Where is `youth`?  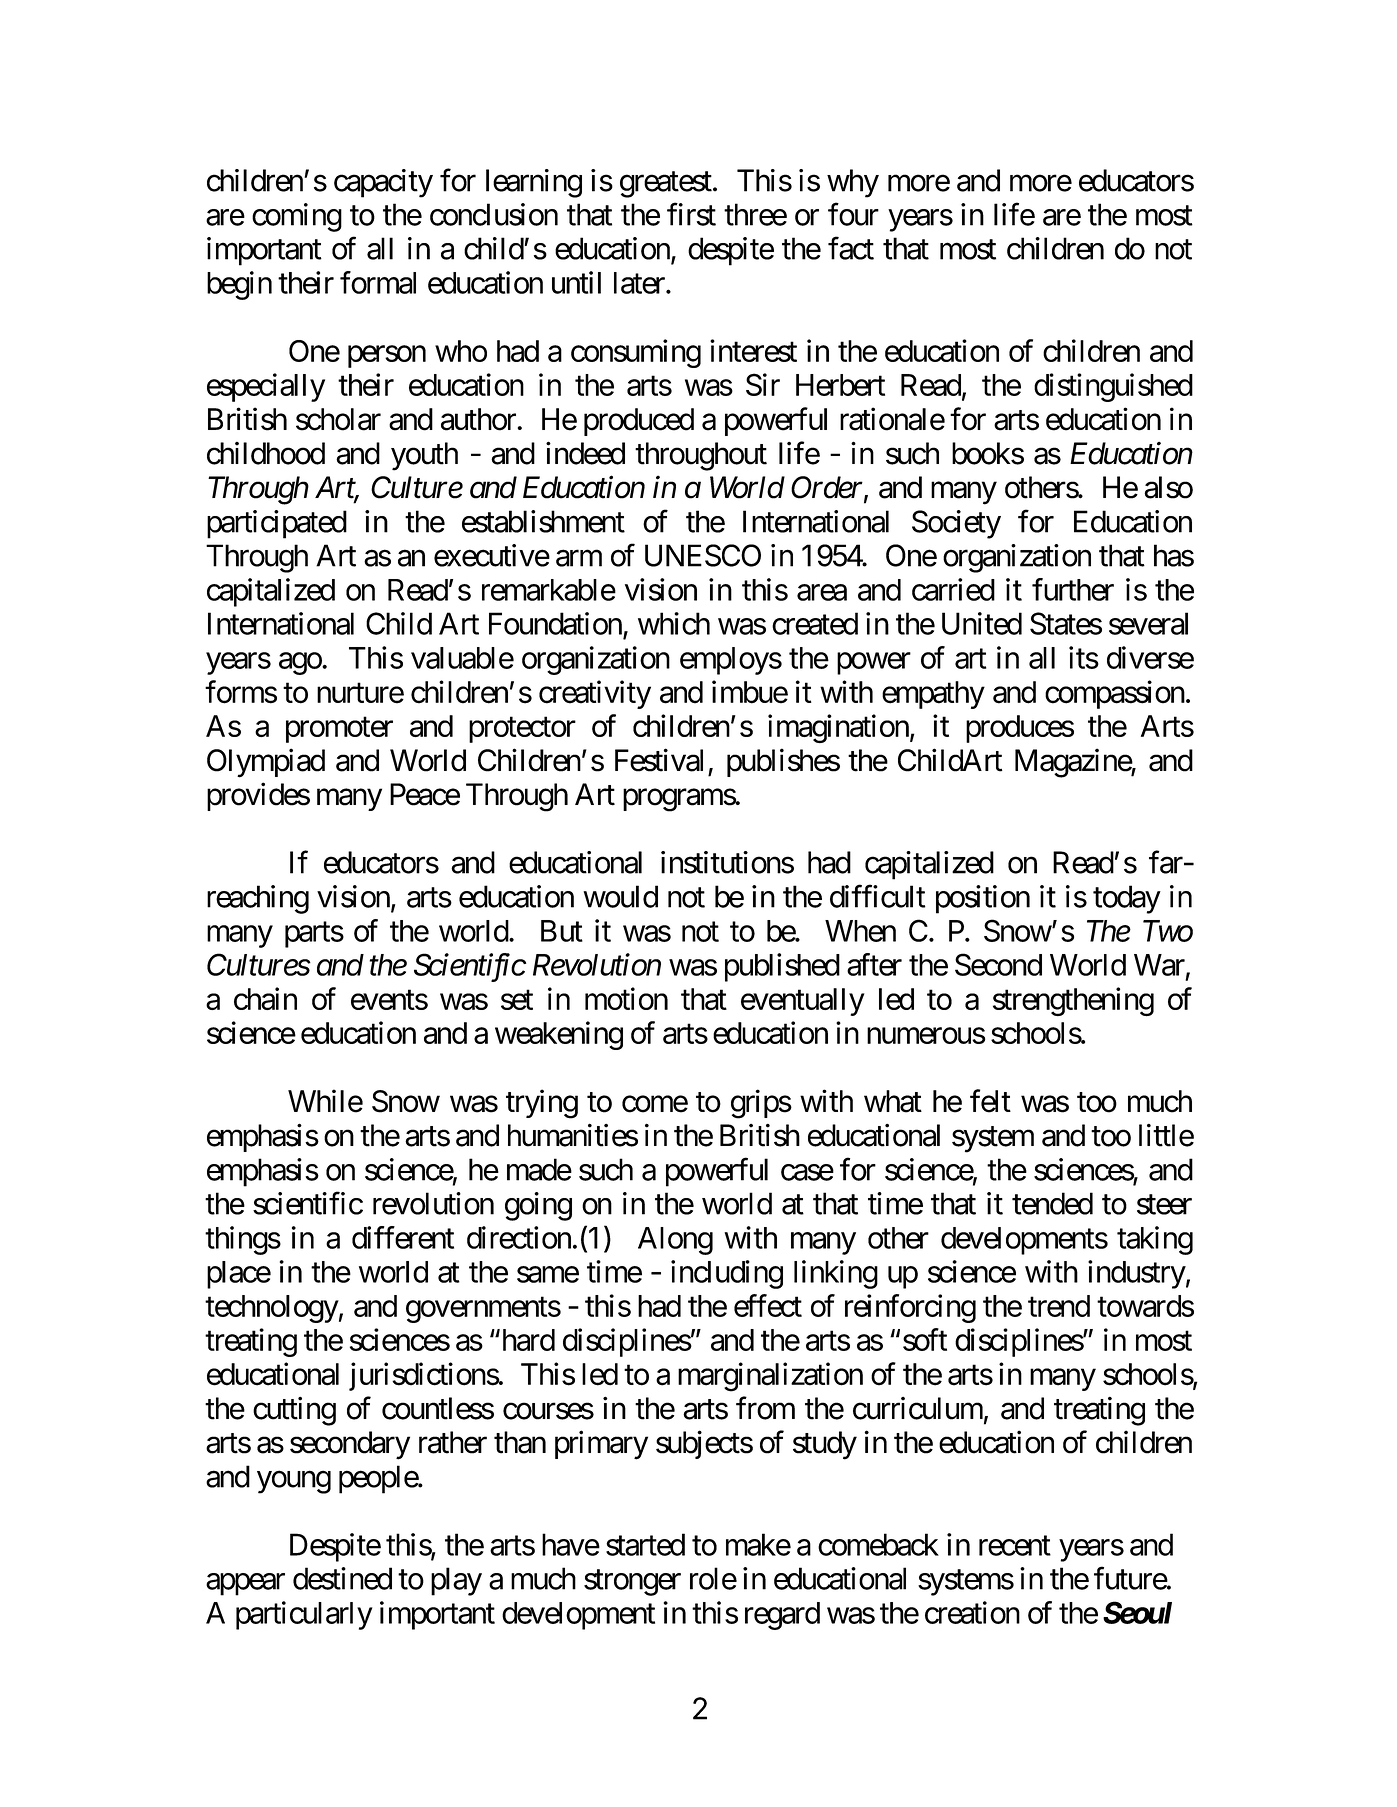 youth is located at coordinates (424, 456).
